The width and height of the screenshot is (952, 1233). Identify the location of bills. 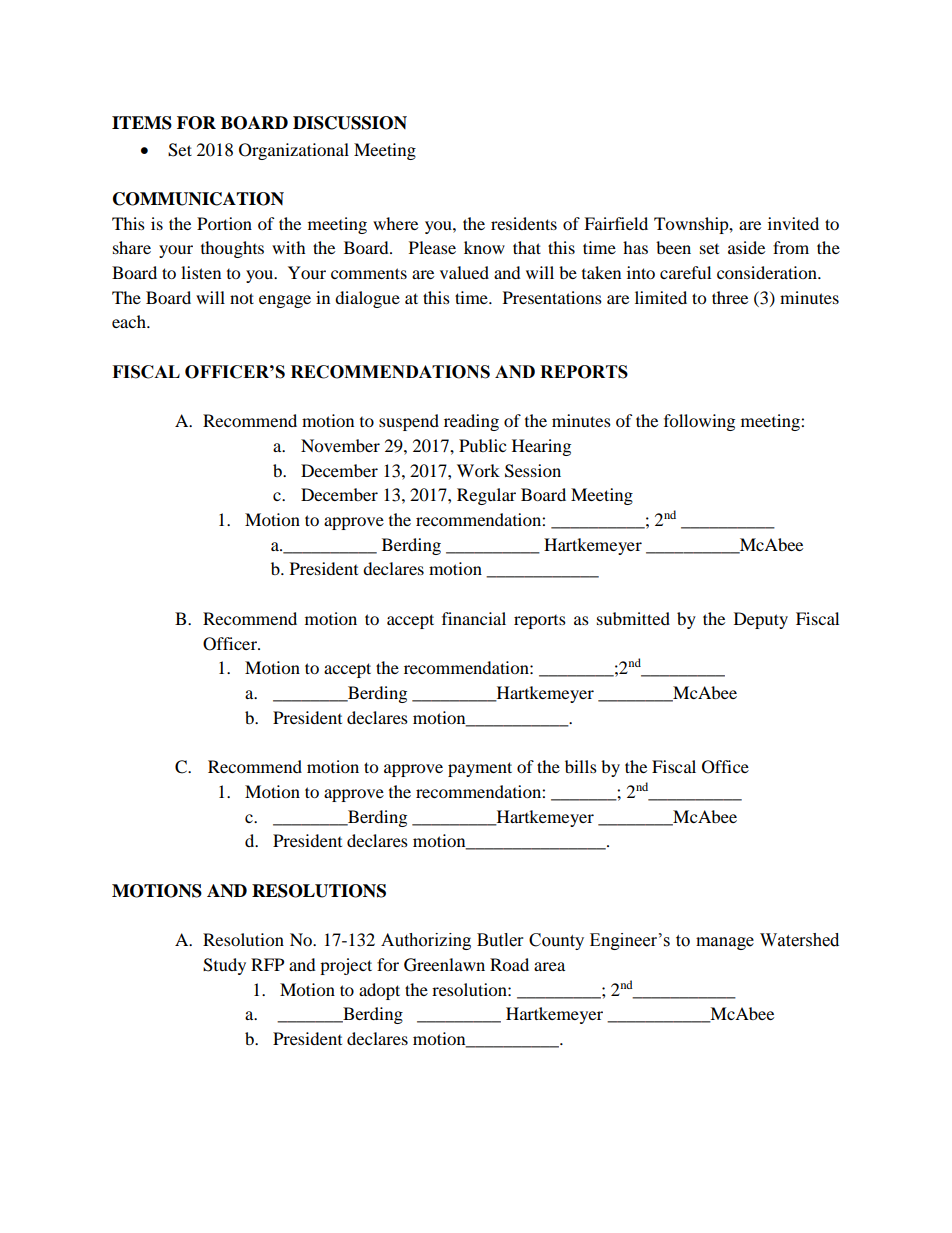
(581, 766).
